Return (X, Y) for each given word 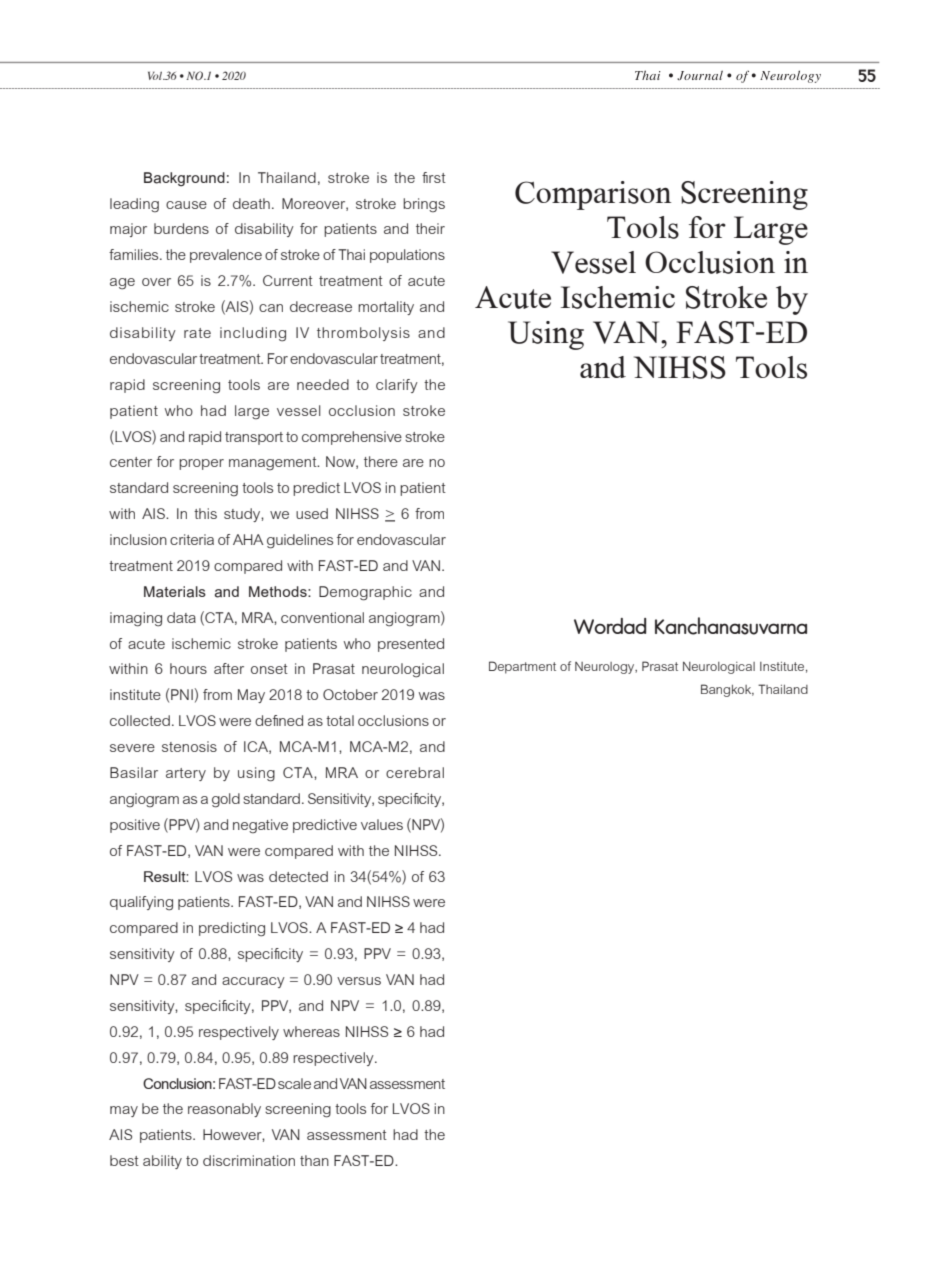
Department (522, 667)
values (382, 824)
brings (424, 205)
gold (226, 800)
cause (186, 205)
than (314, 1160)
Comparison (593, 195)
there (381, 461)
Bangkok (727, 690)
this (205, 513)
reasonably (224, 1110)
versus (359, 981)
